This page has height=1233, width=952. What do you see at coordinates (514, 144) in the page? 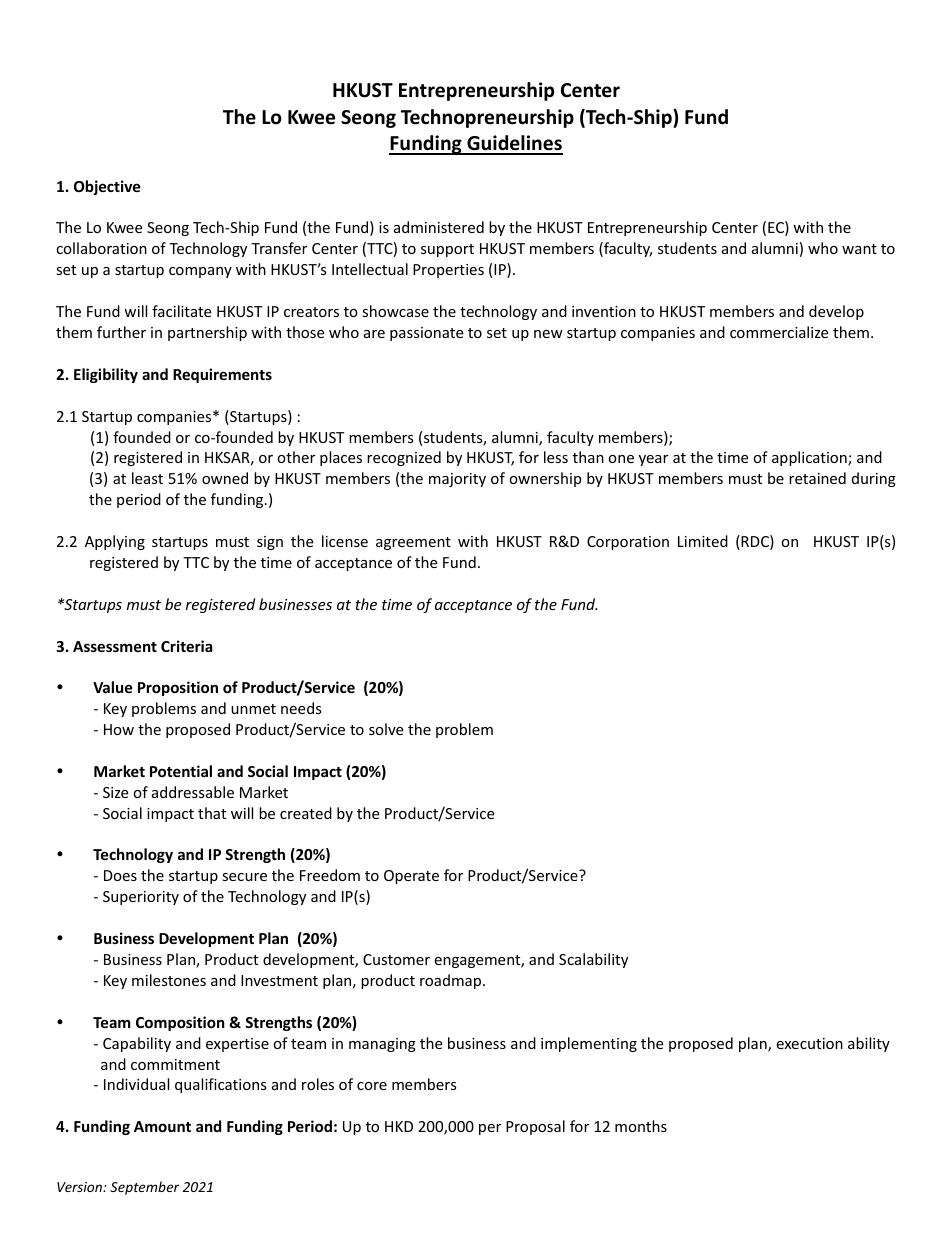
I see `Guidelines` at bounding box center [514, 144].
